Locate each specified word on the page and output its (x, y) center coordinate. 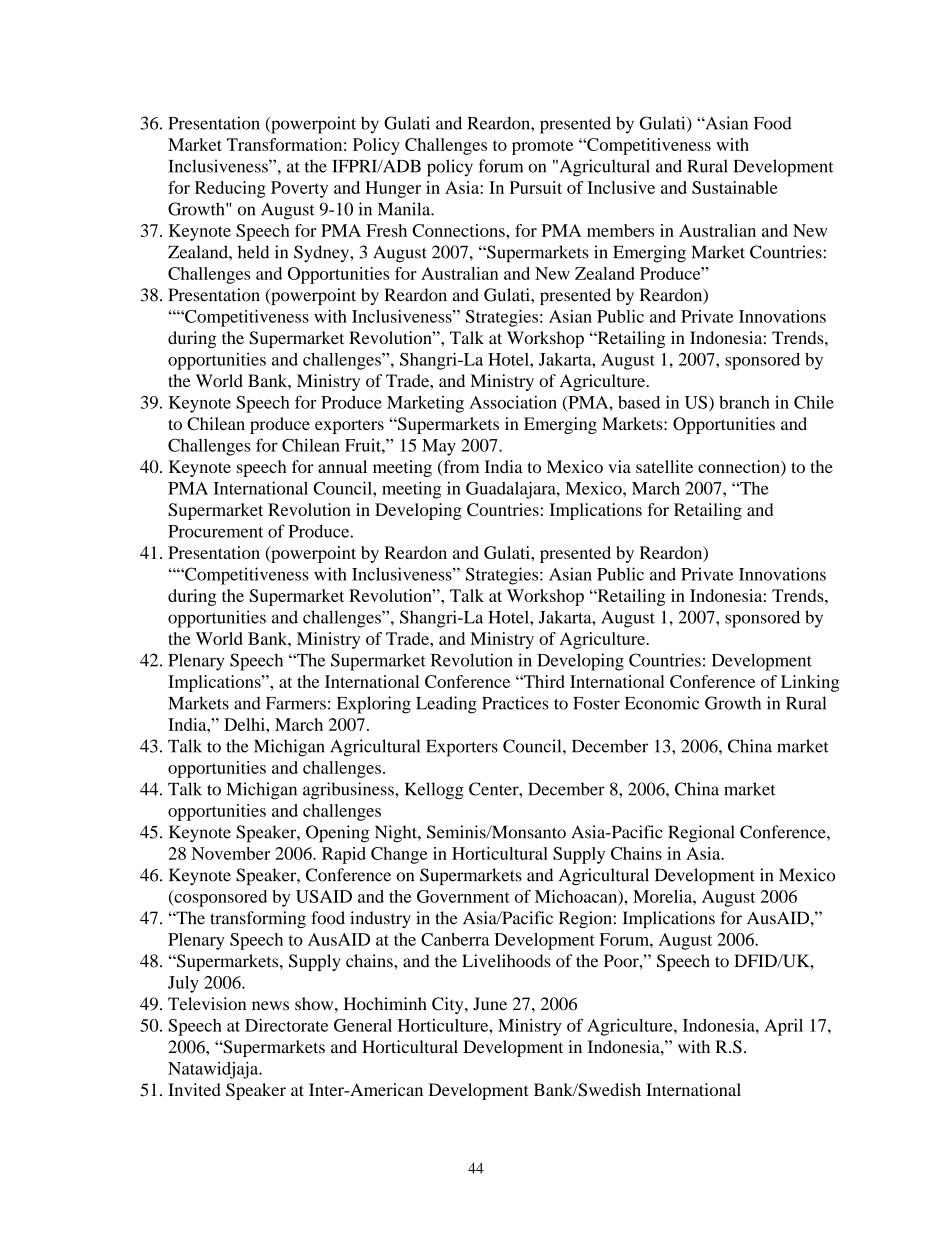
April (783, 1027)
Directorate (286, 1025)
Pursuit (536, 187)
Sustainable (735, 187)
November (231, 853)
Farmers (296, 703)
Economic (662, 703)
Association (513, 402)
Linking (810, 683)
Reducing (230, 189)
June (490, 1004)
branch (744, 402)
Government (463, 896)
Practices (515, 703)
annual (342, 466)
